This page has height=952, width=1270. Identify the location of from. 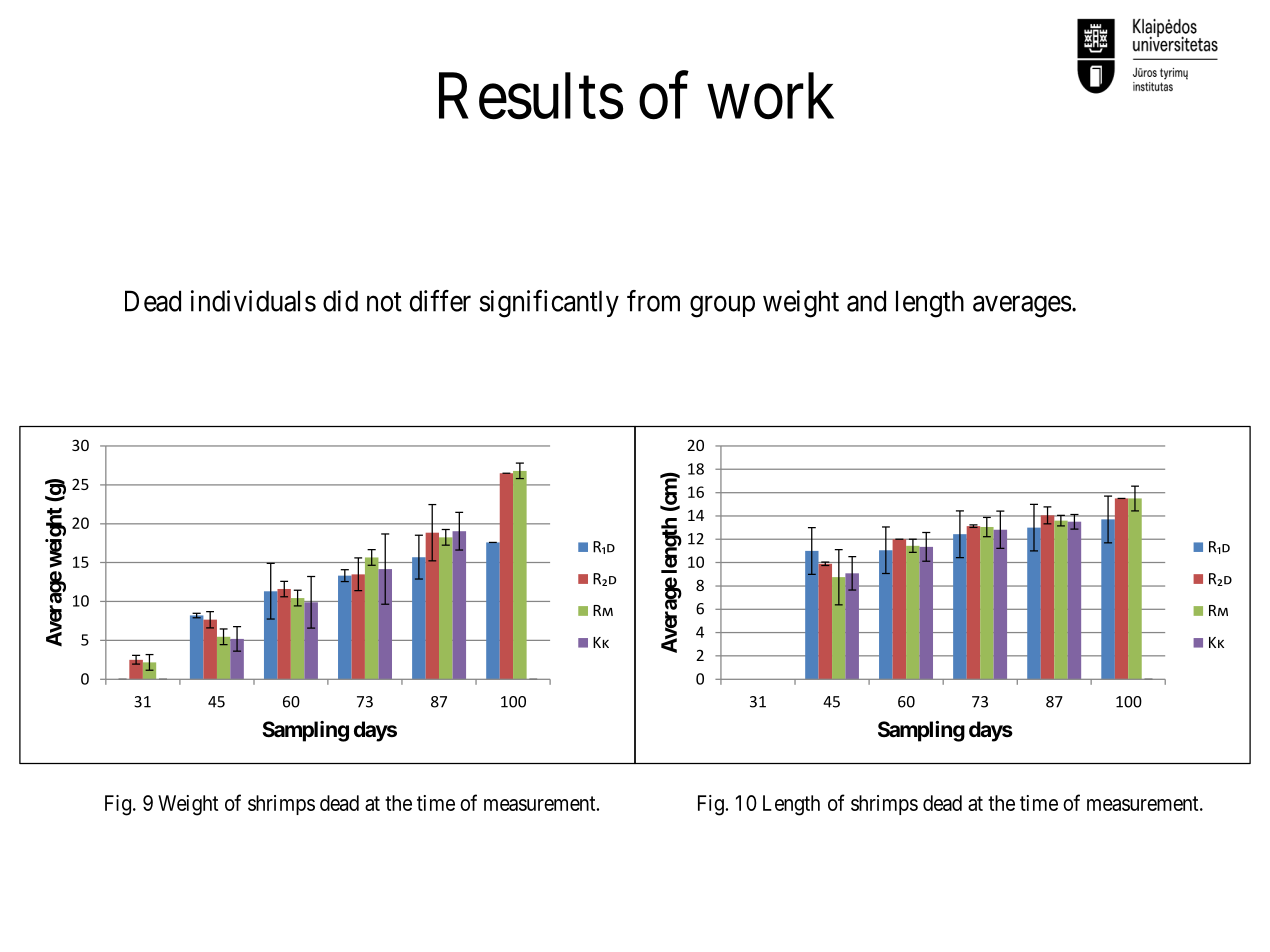
(653, 301).
